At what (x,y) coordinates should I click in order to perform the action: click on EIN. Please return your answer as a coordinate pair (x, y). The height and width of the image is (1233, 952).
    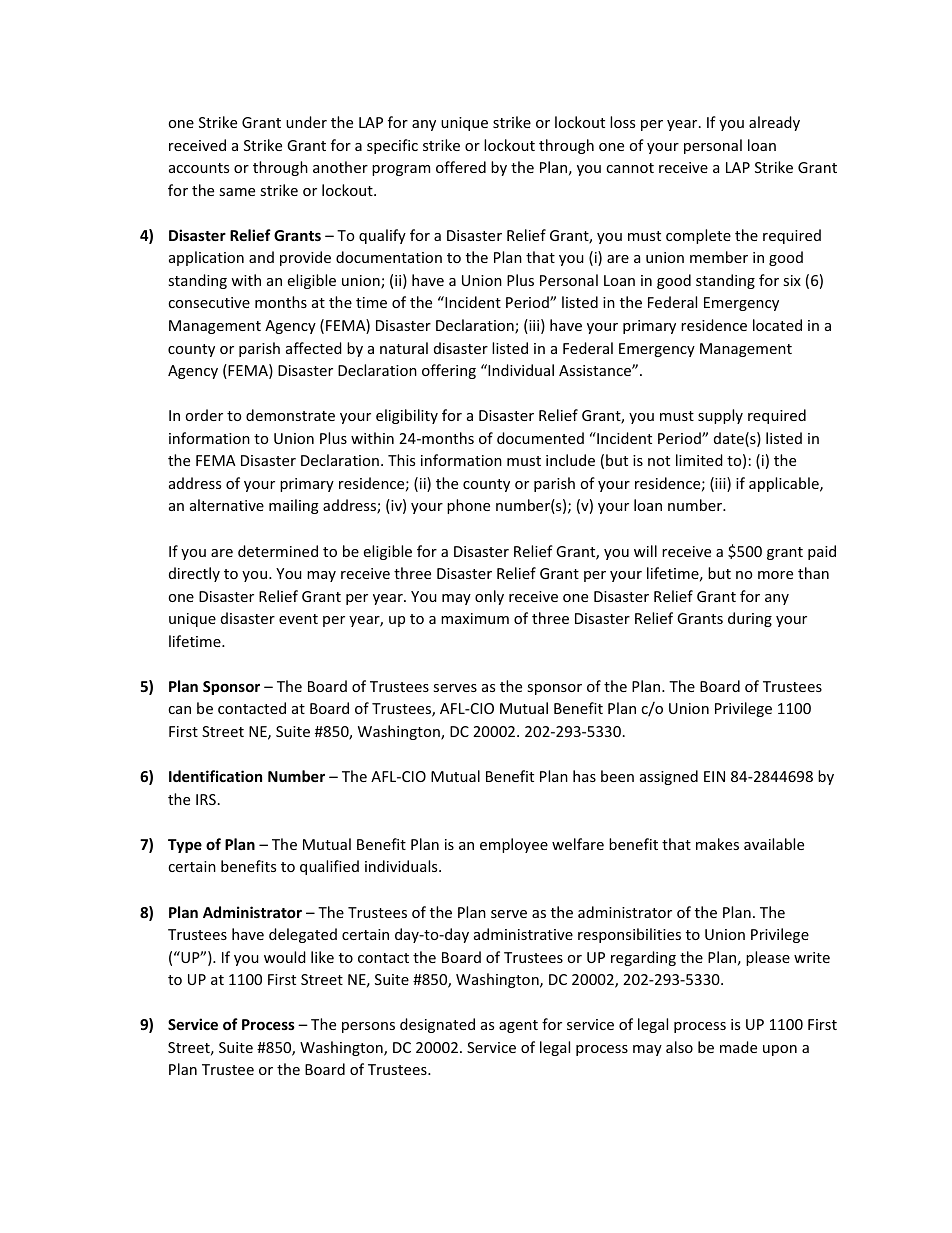
    Looking at the image, I should click on (714, 776).
